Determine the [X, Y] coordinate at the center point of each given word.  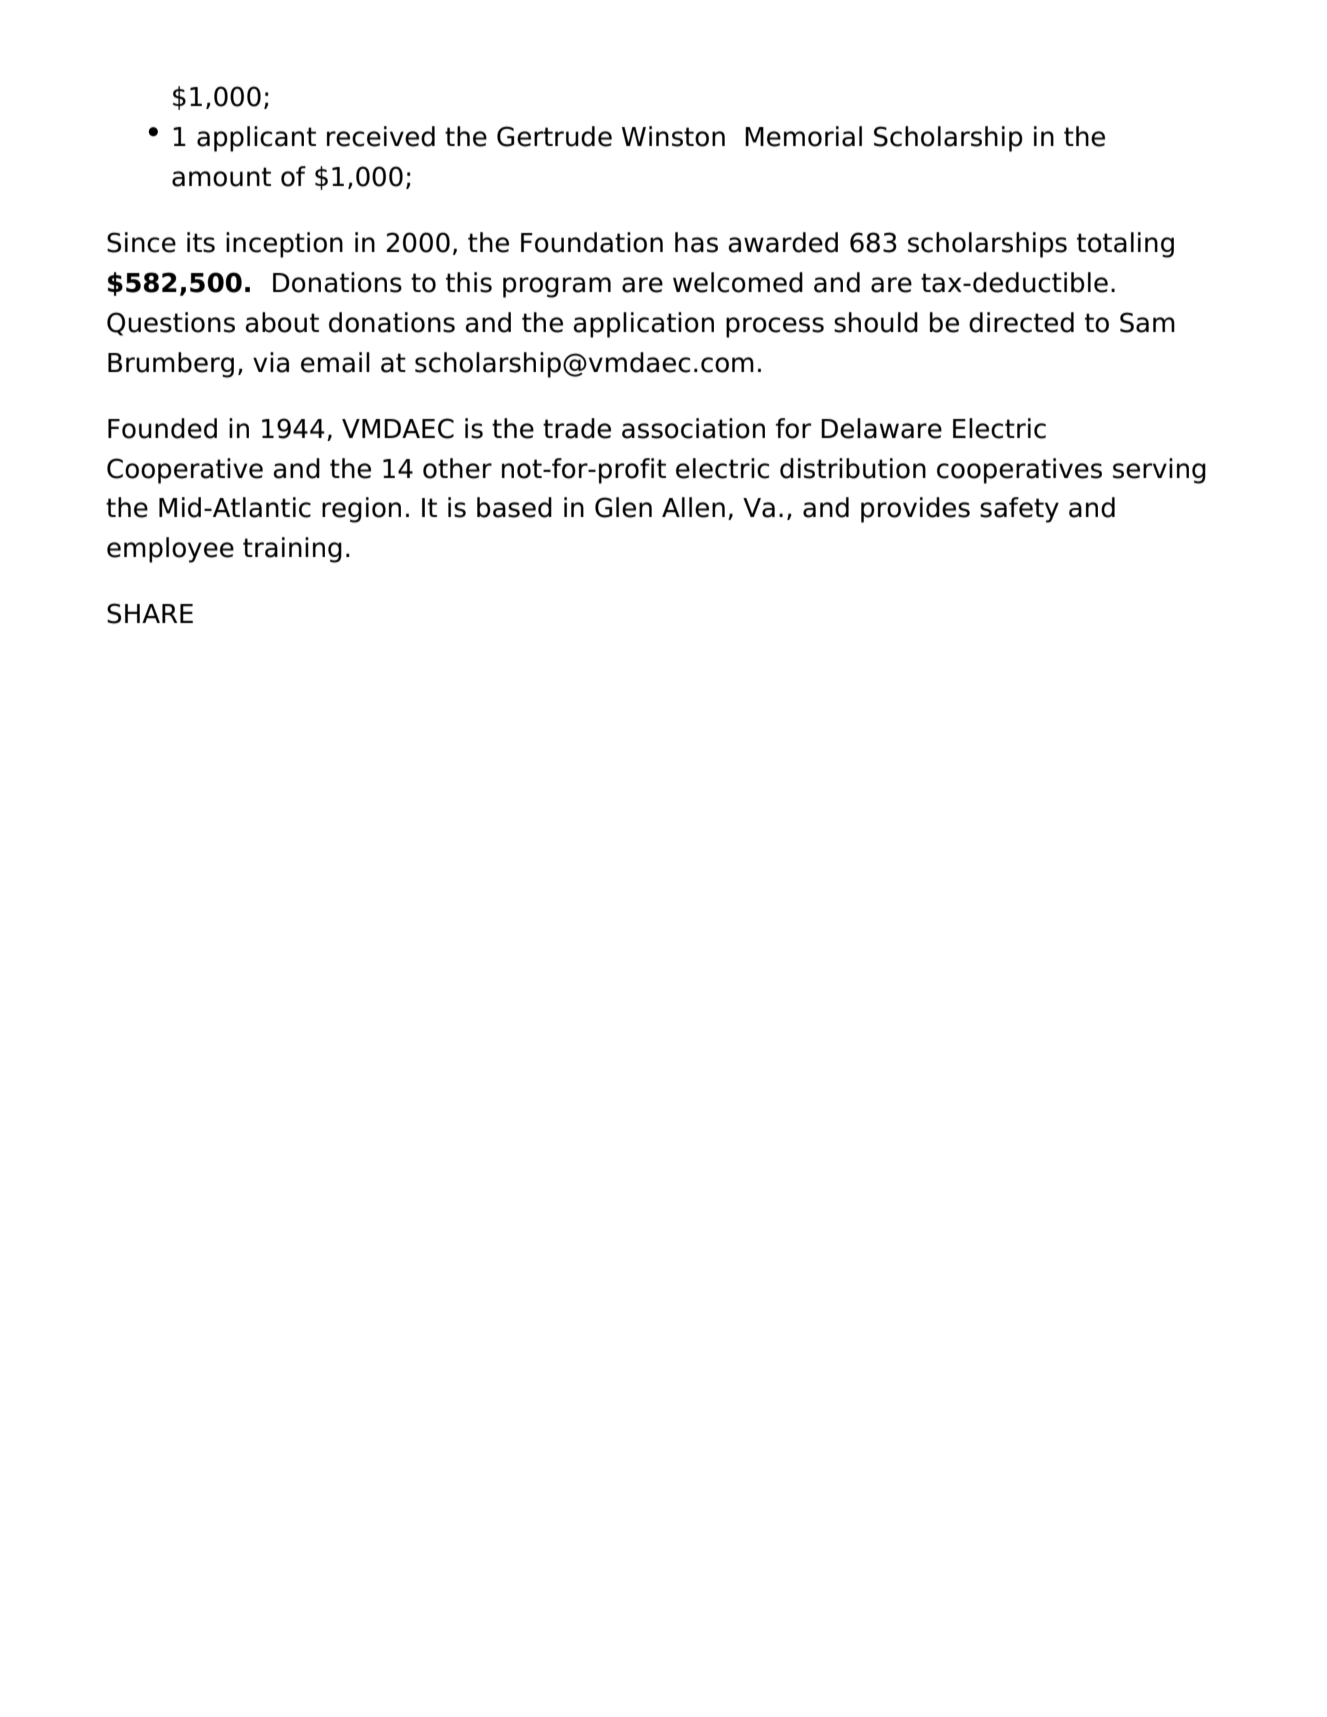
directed [1021, 322]
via [271, 362]
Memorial [803, 136]
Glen [623, 507]
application [643, 325]
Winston [673, 136]
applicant [256, 139]
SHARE [150, 613]
